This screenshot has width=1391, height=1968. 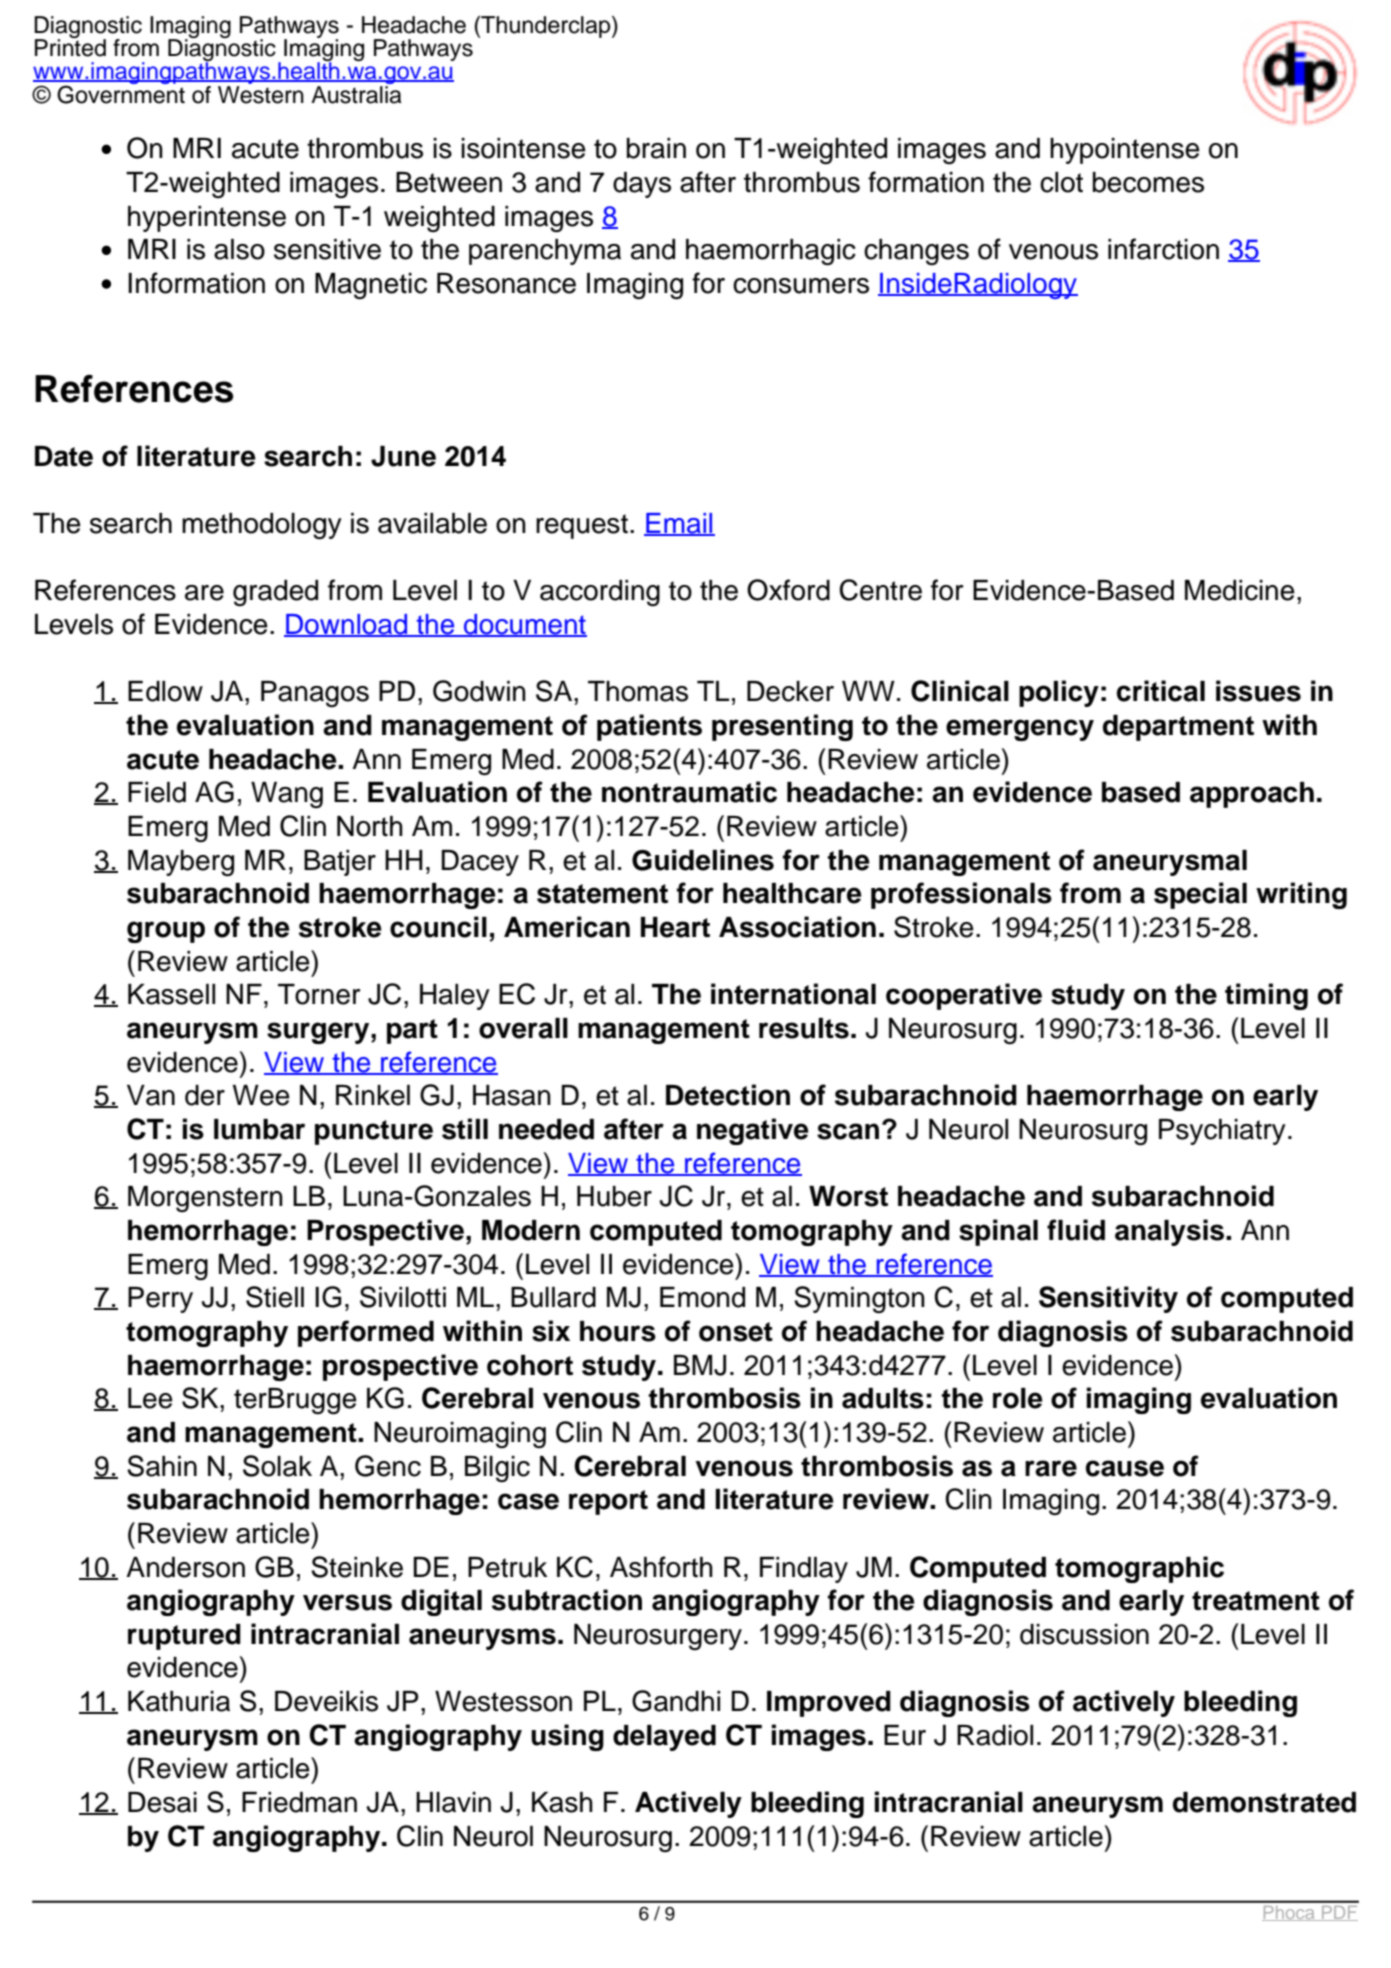 I want to click on becomes, so click(x=1148, y=182).
